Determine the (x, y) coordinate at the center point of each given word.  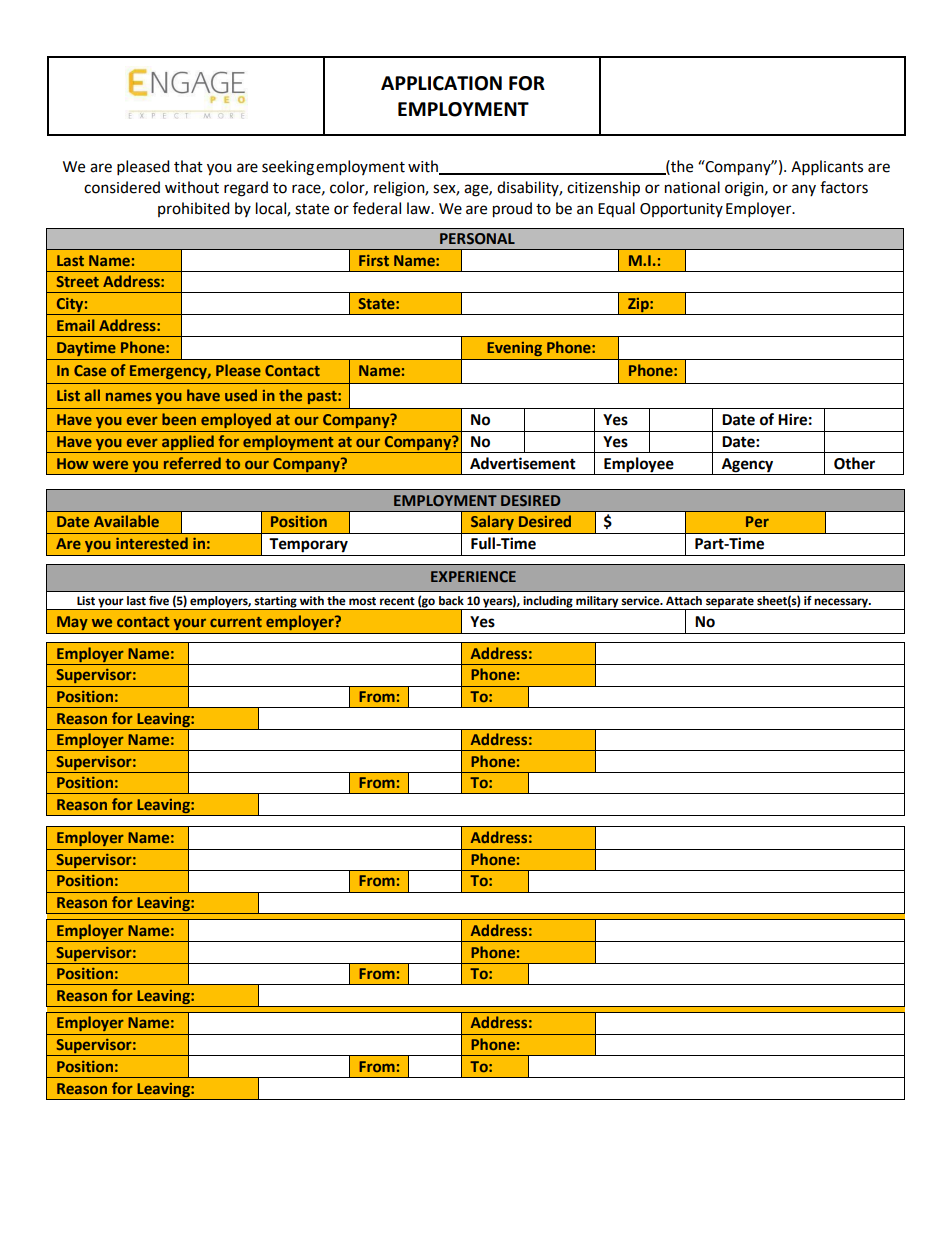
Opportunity (681, 210)
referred (192, 463)
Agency (747, 465)
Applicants (827, 168)
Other (854, 463)
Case (90, 370)
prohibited (194, 209)
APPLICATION (441, 83)
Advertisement (523, 463)
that (188, 166)
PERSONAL (477, 239)
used (241, 395)
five (159, 601)
